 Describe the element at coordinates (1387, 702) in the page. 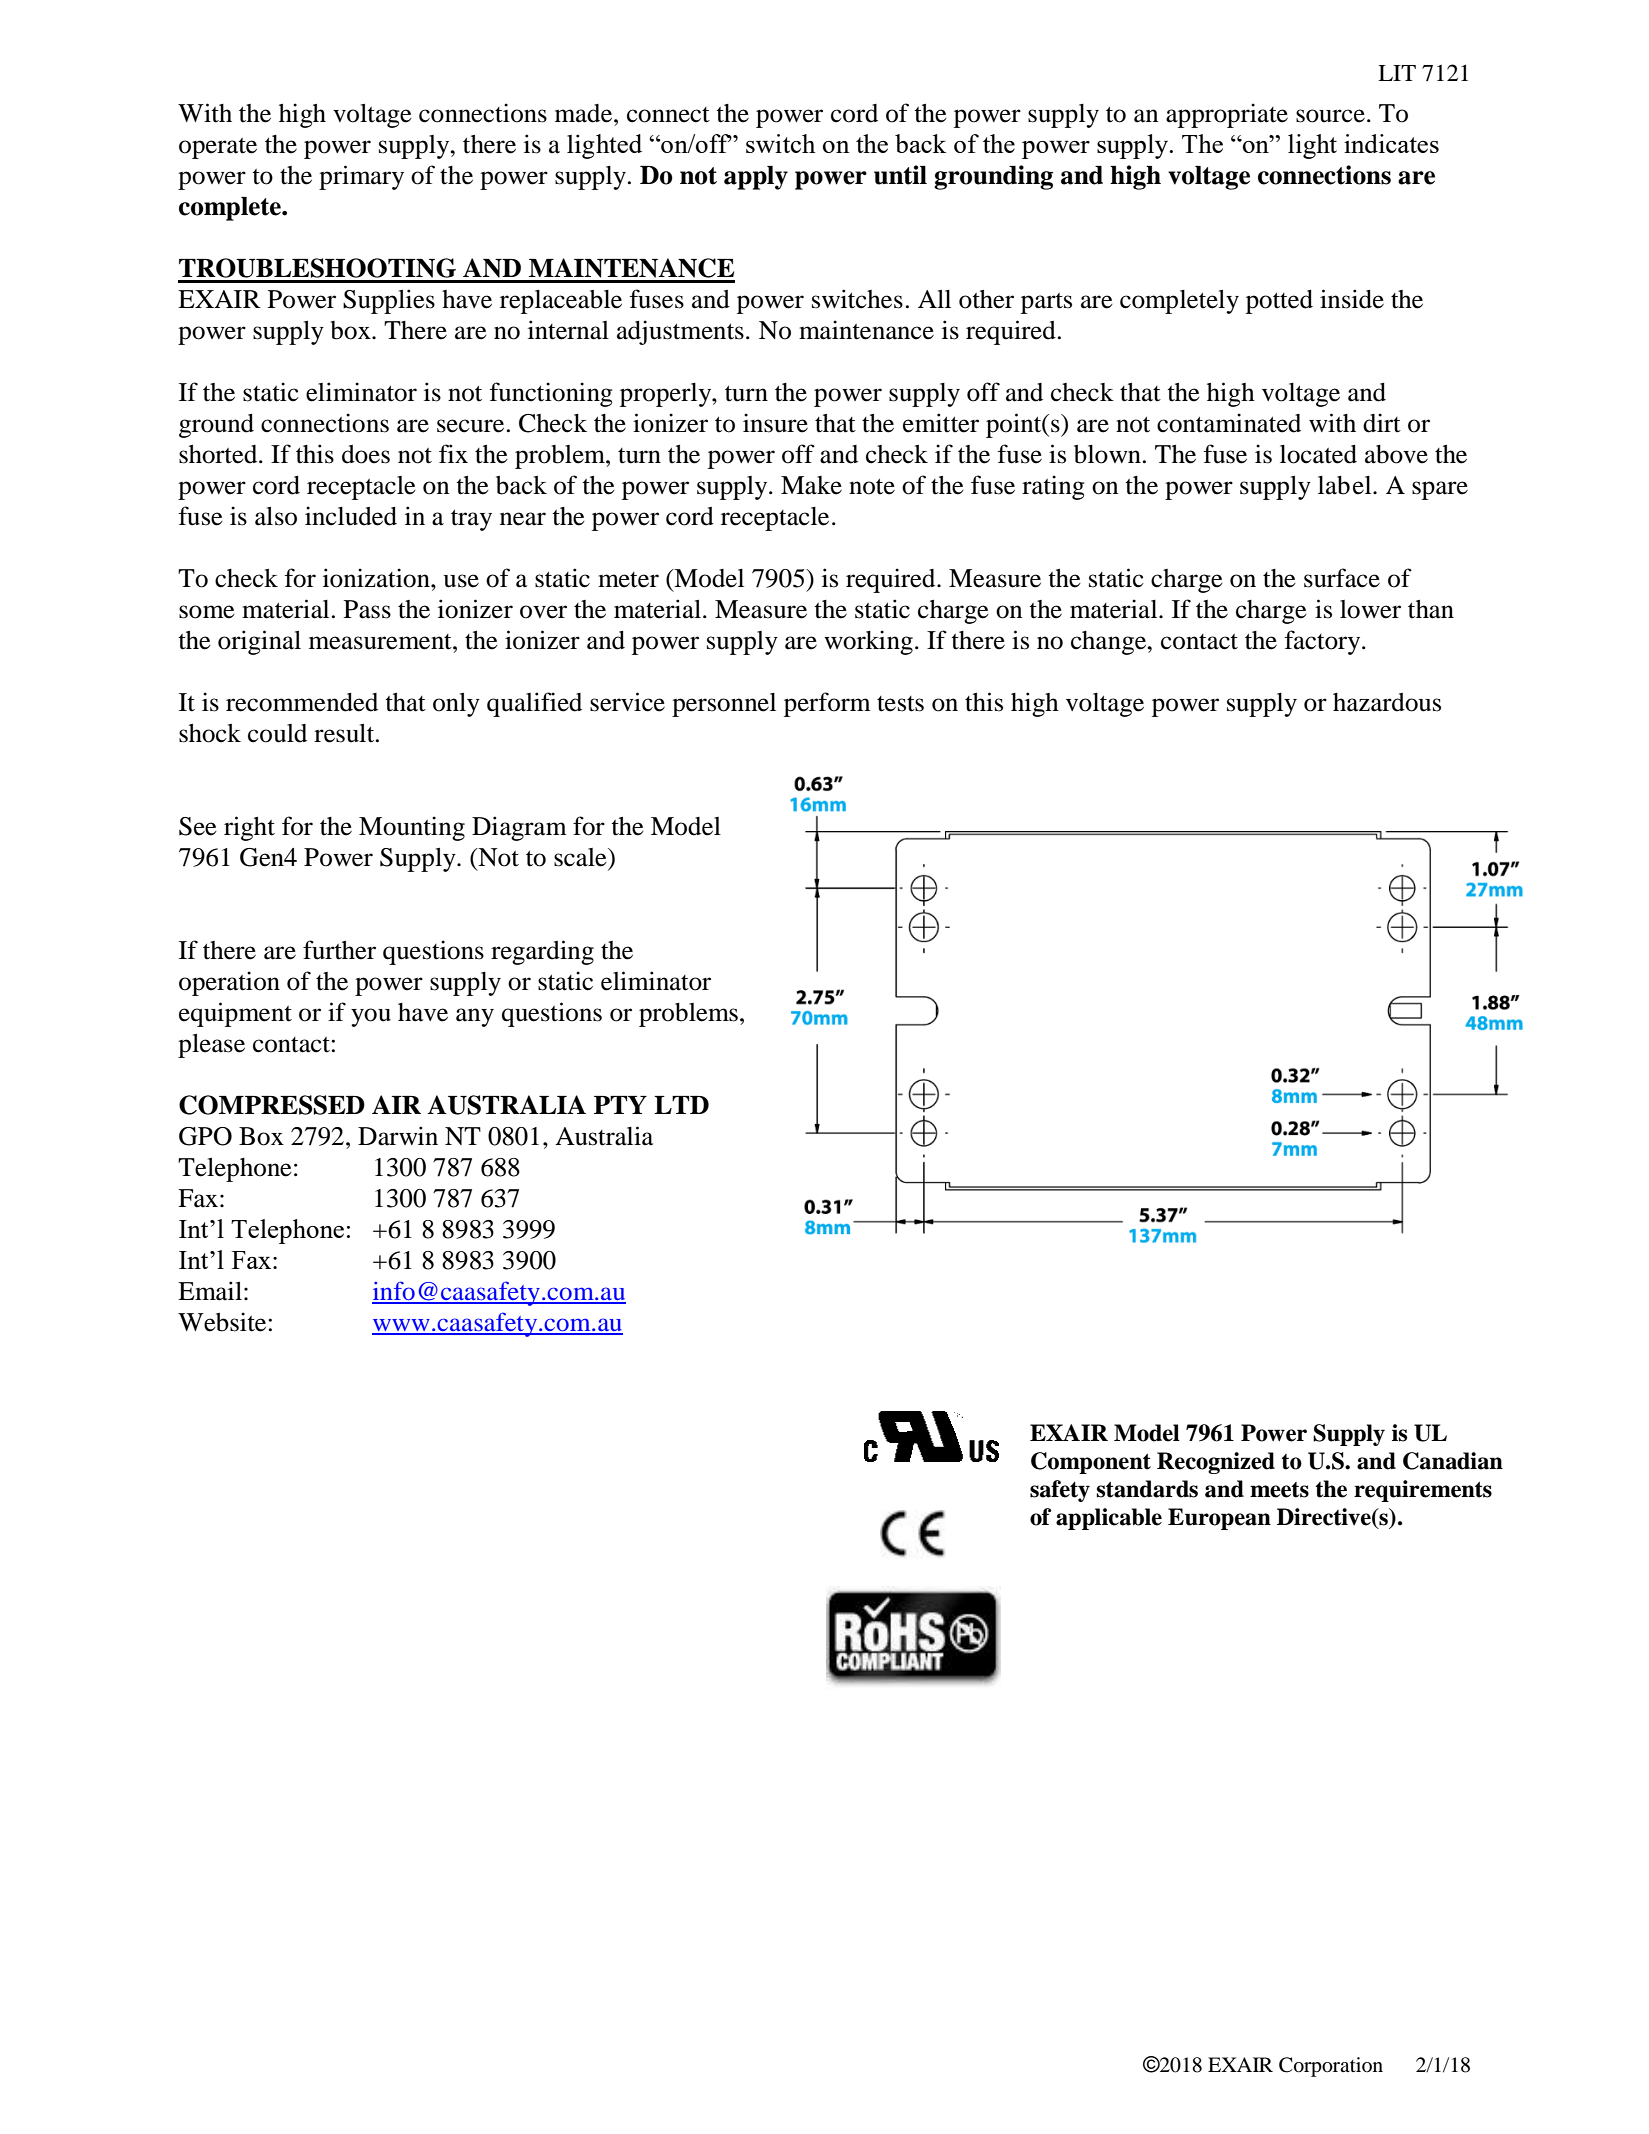

I see `hazardous` at that location.
